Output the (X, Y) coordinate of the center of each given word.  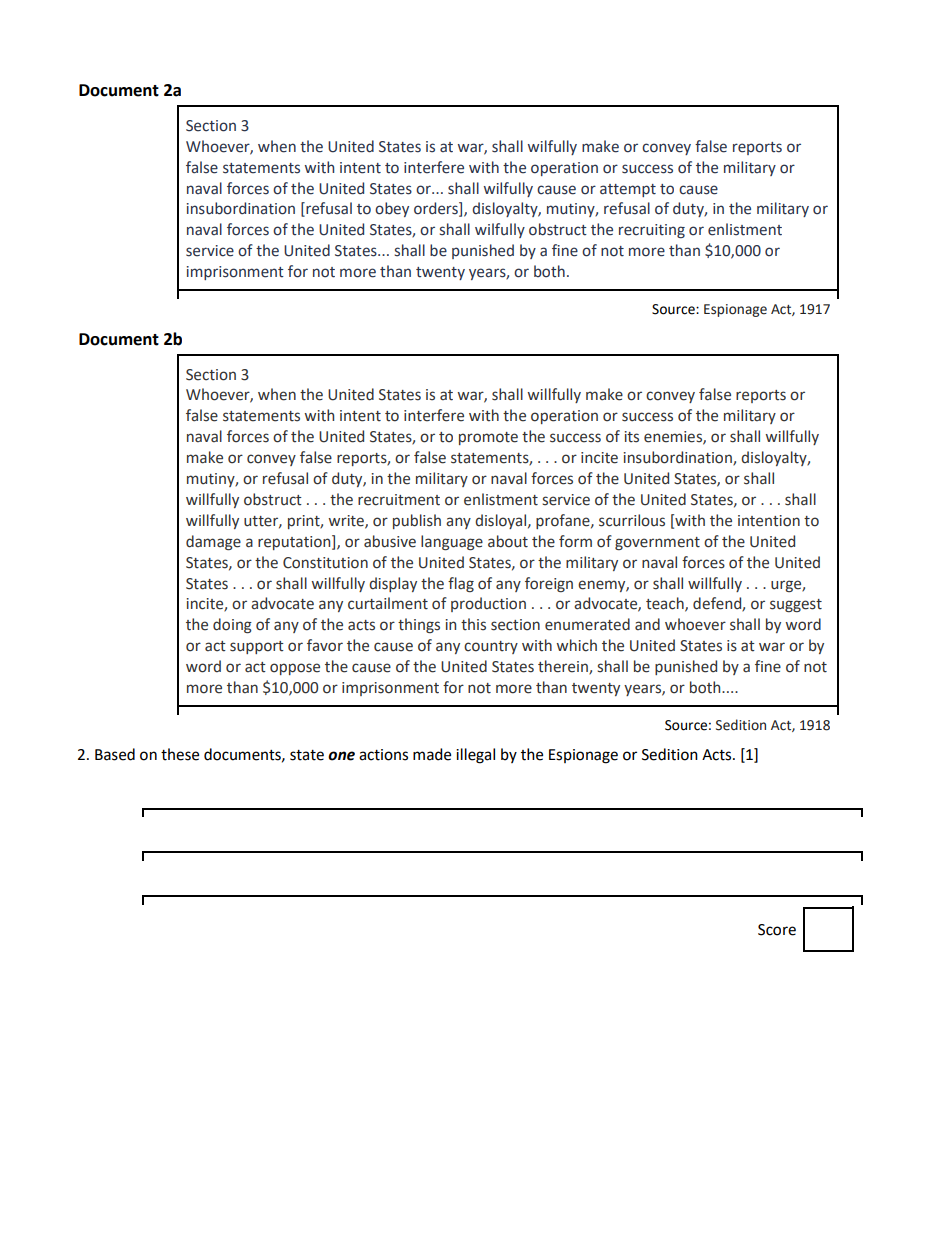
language (452, 542)
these (180, 754)
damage (213, 542)
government (657, 543)
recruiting (652, 231)
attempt (628, 190)
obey (392, 209)
